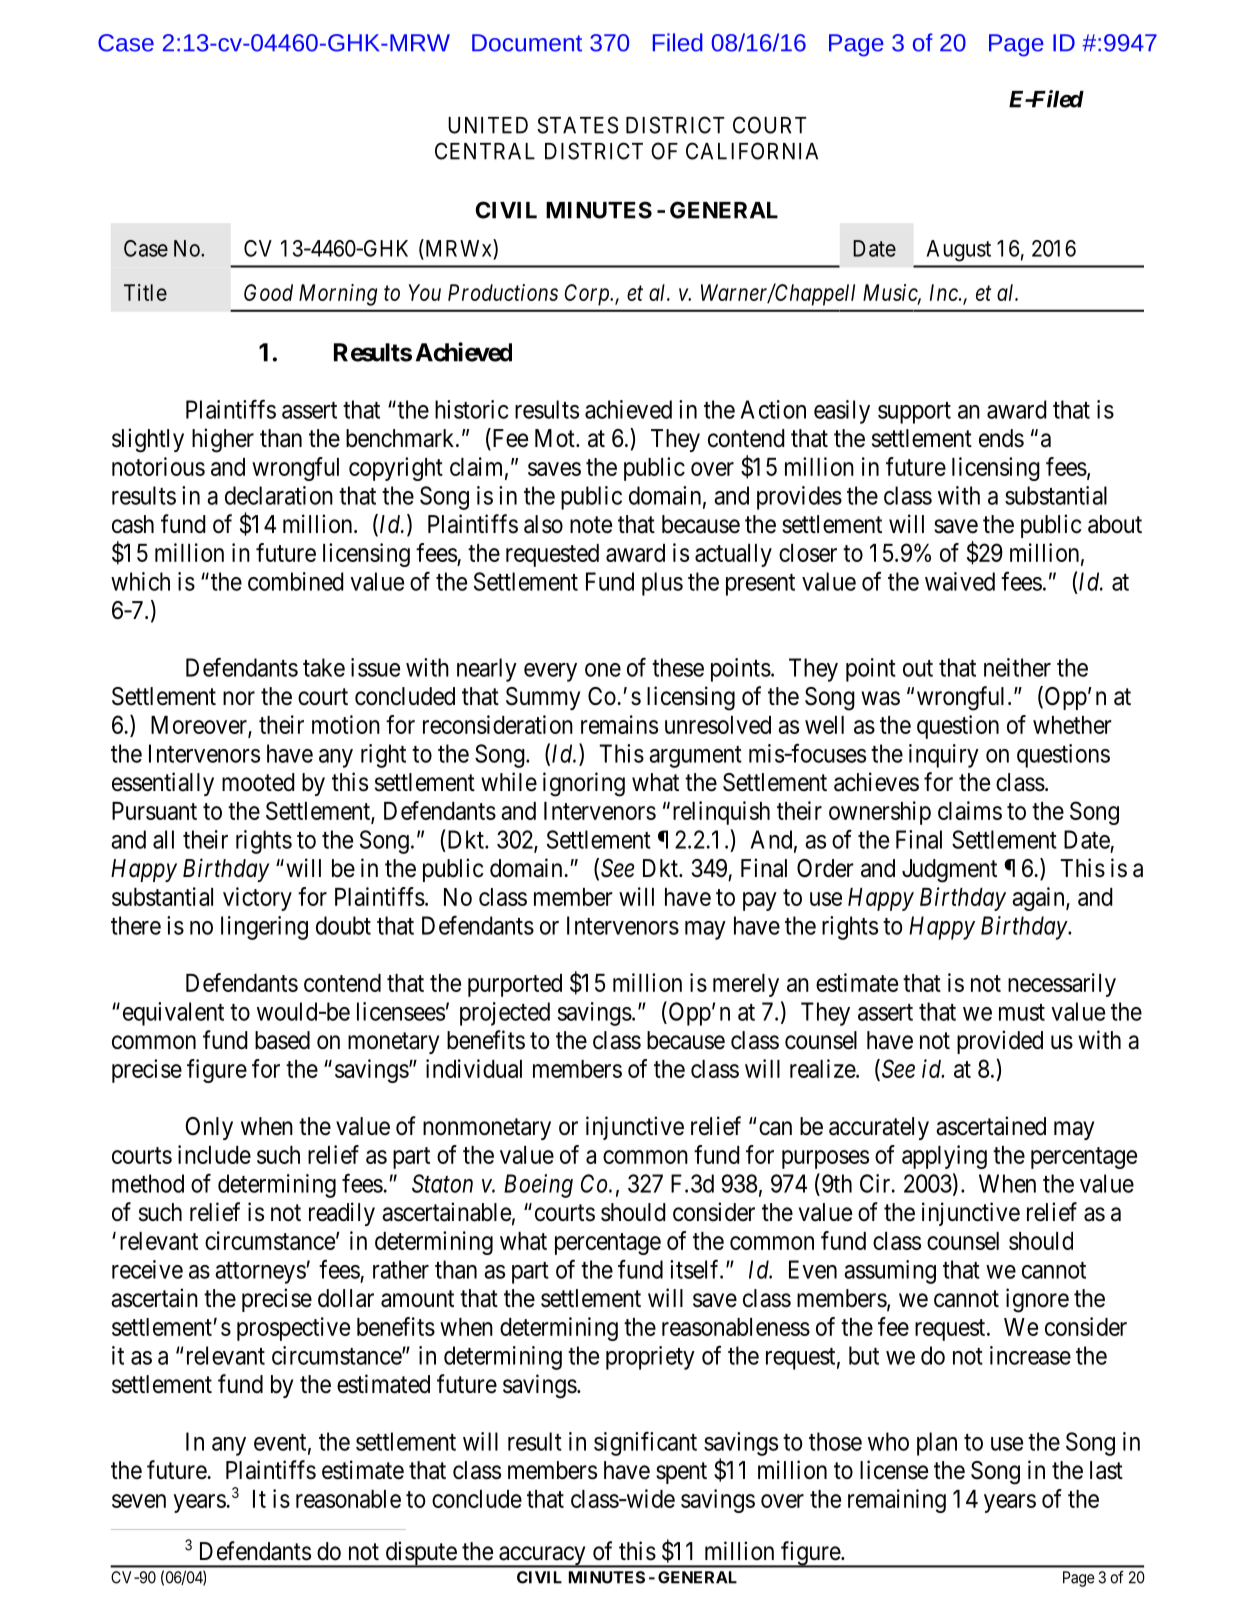 This image has height=1624, width=1255. I want to click on August, so click(958, 251).
